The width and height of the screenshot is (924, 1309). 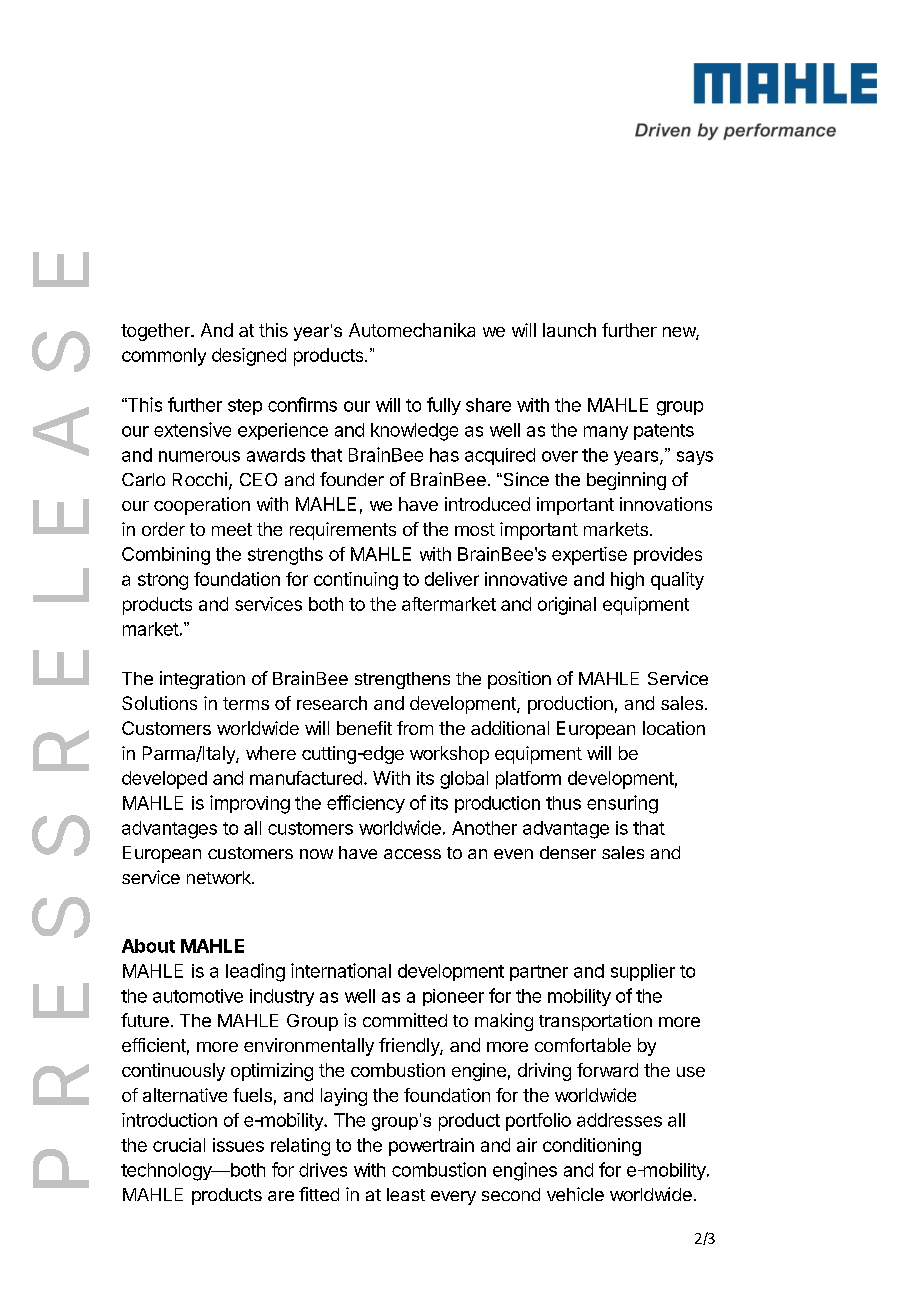 I want to click on strengthens, so click(x=402, y=680).
